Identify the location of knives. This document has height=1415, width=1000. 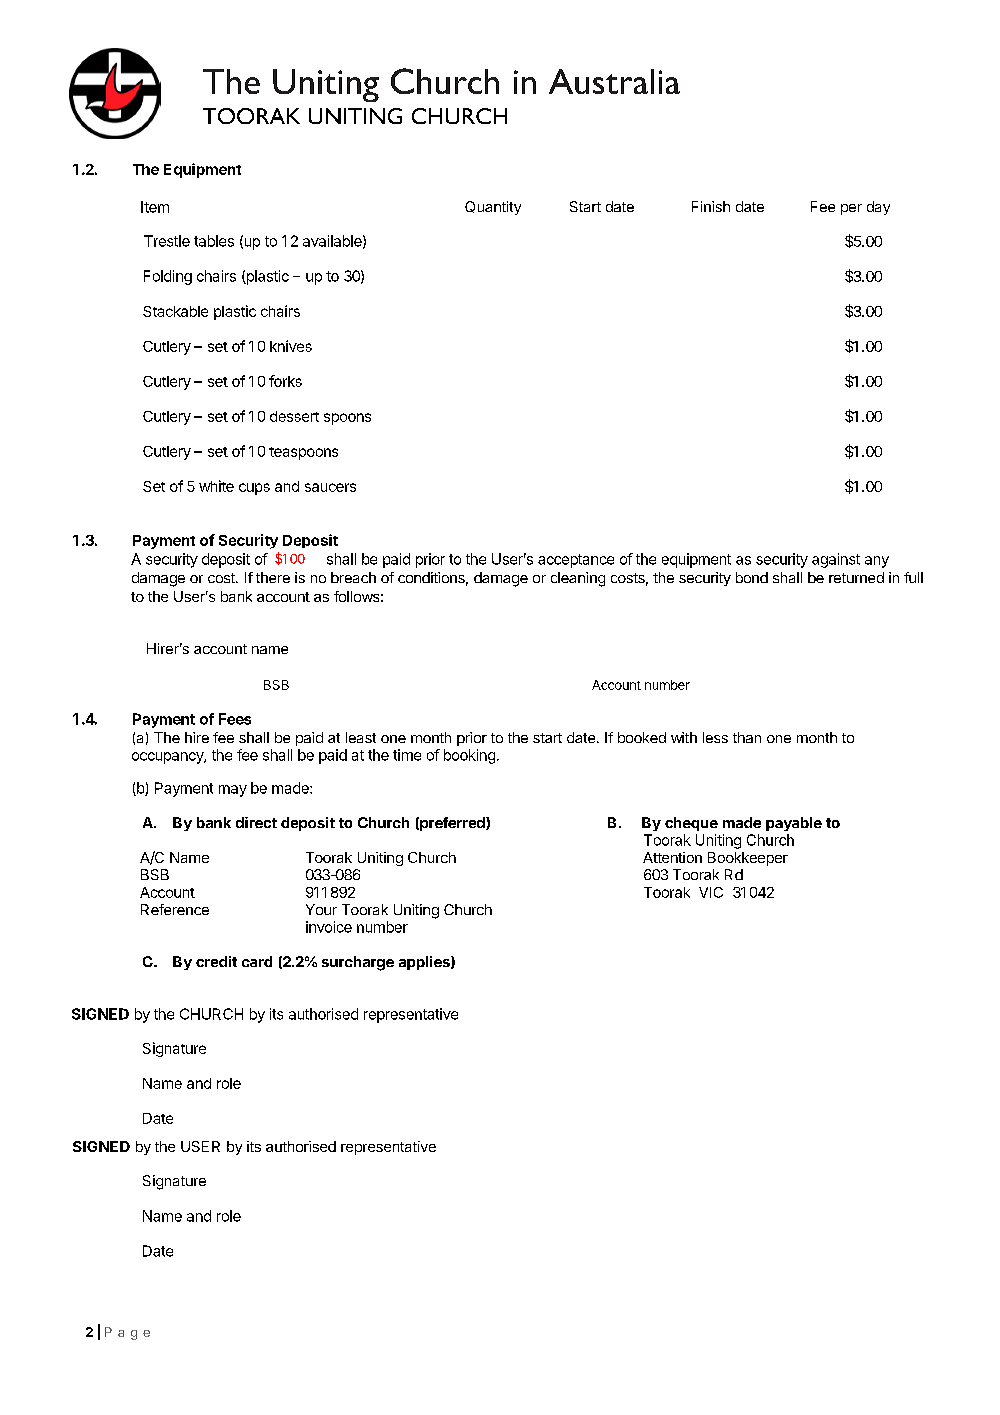
(291, 346).
